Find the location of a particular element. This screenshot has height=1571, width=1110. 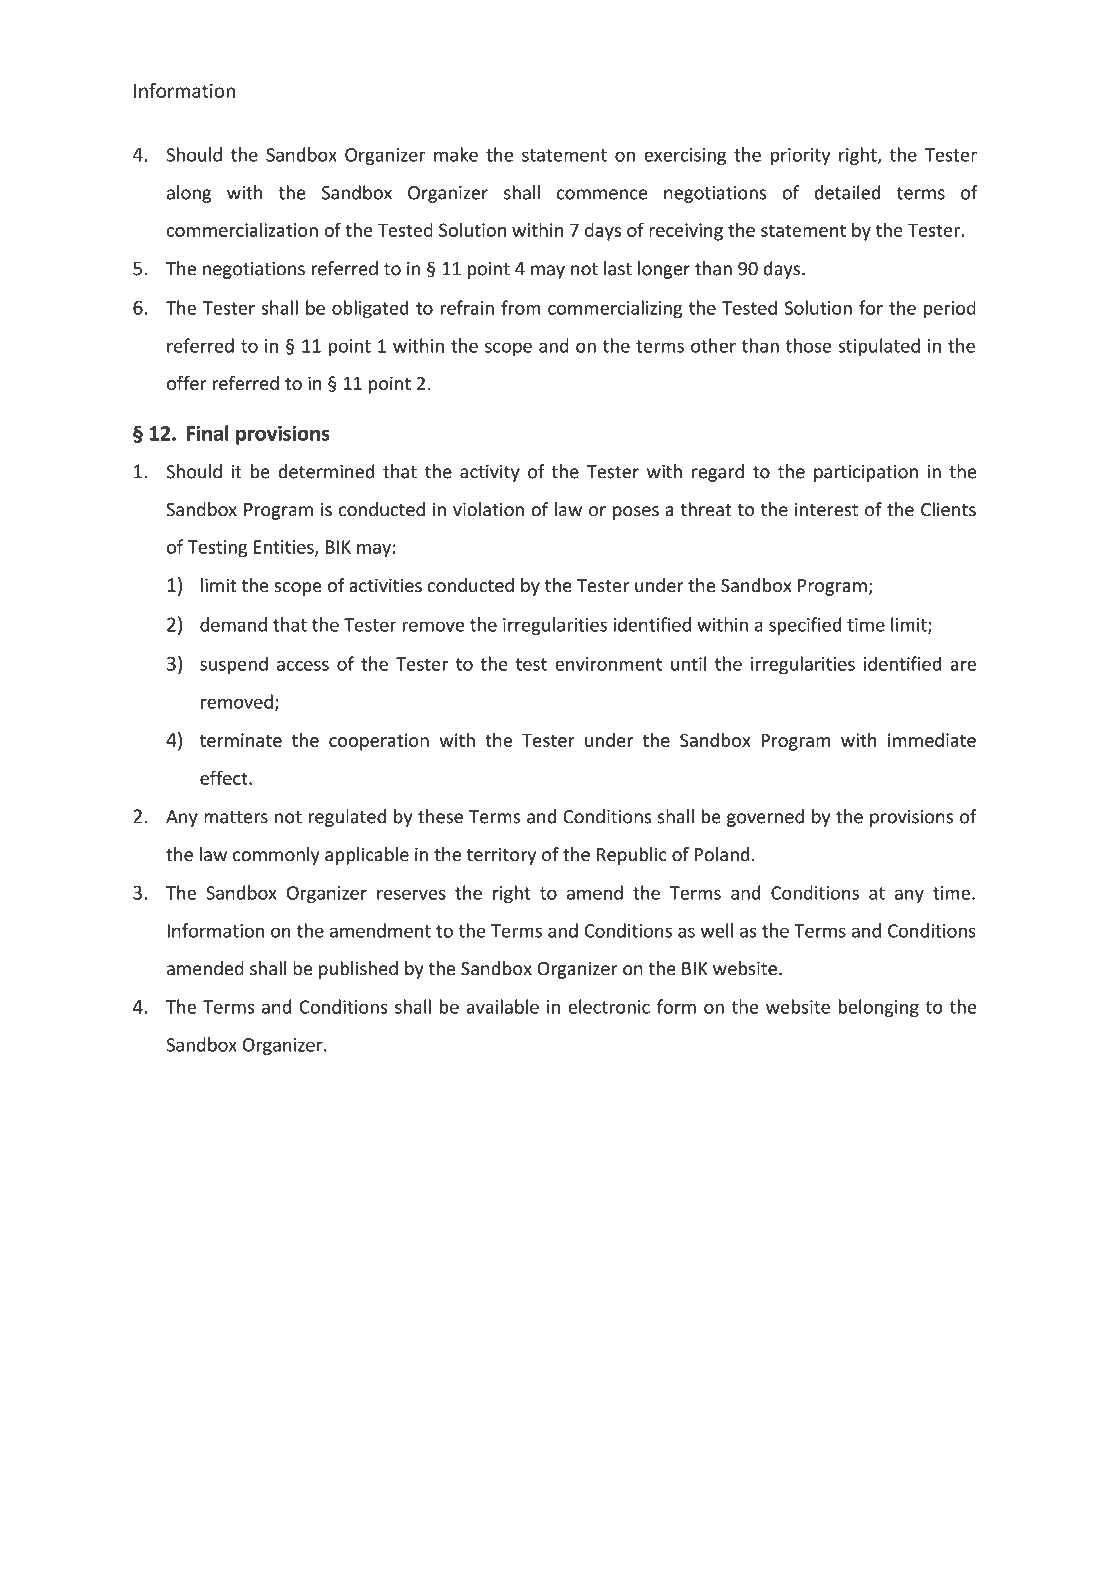

specified is located at coordinates (805, 626).
